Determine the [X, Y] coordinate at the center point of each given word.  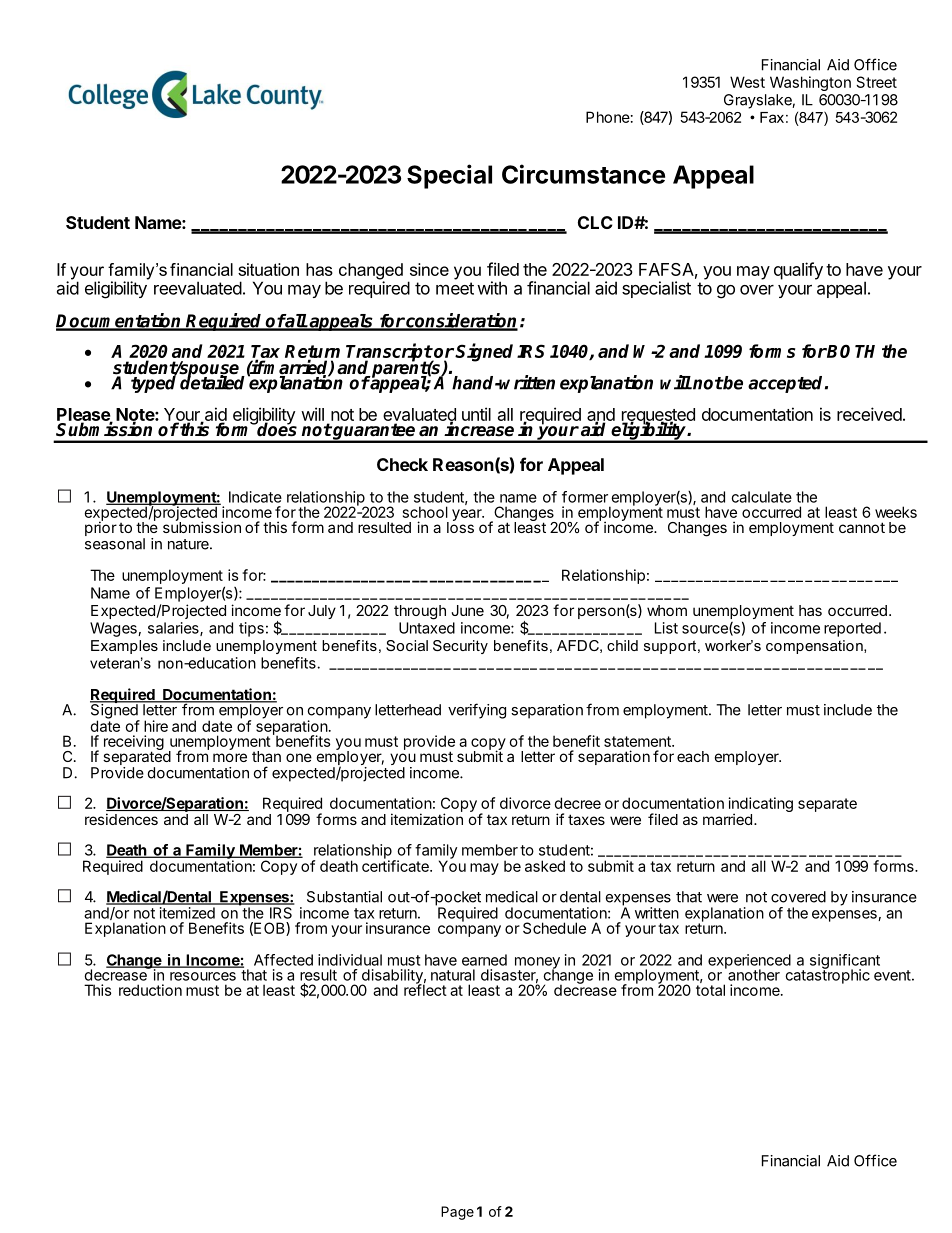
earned [484, 960]
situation [268, 269]
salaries [174, 629]
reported [852, 629]
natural [453, 975]
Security [460, 647]
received [869, 414]
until [476, 414]
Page [457, 1213]
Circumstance [583, 174]
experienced [749, 962]
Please [84, 415]
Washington [810, 83]
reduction [150, 990]
